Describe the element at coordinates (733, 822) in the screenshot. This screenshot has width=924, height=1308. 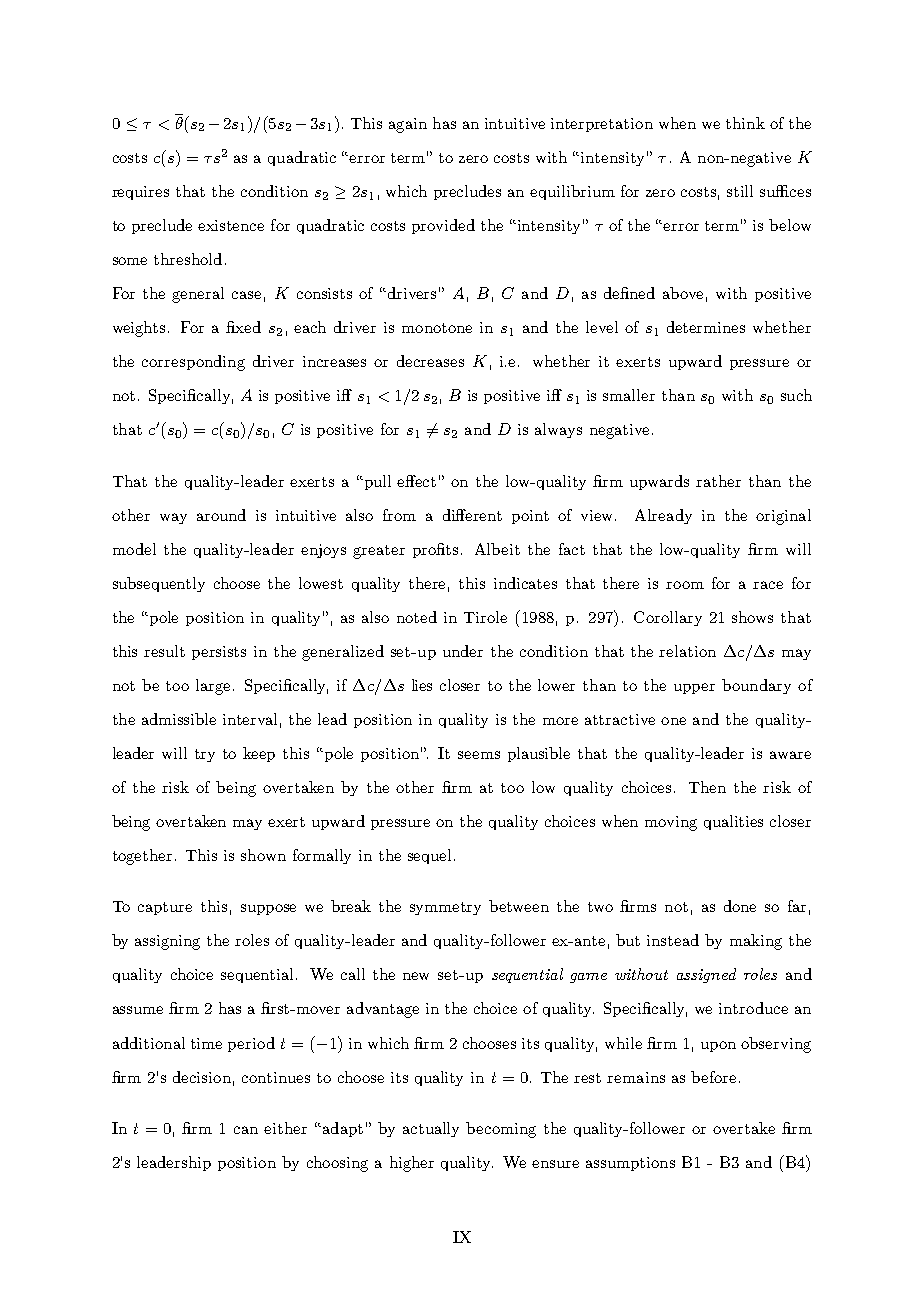
I see `qualities` at that location.
